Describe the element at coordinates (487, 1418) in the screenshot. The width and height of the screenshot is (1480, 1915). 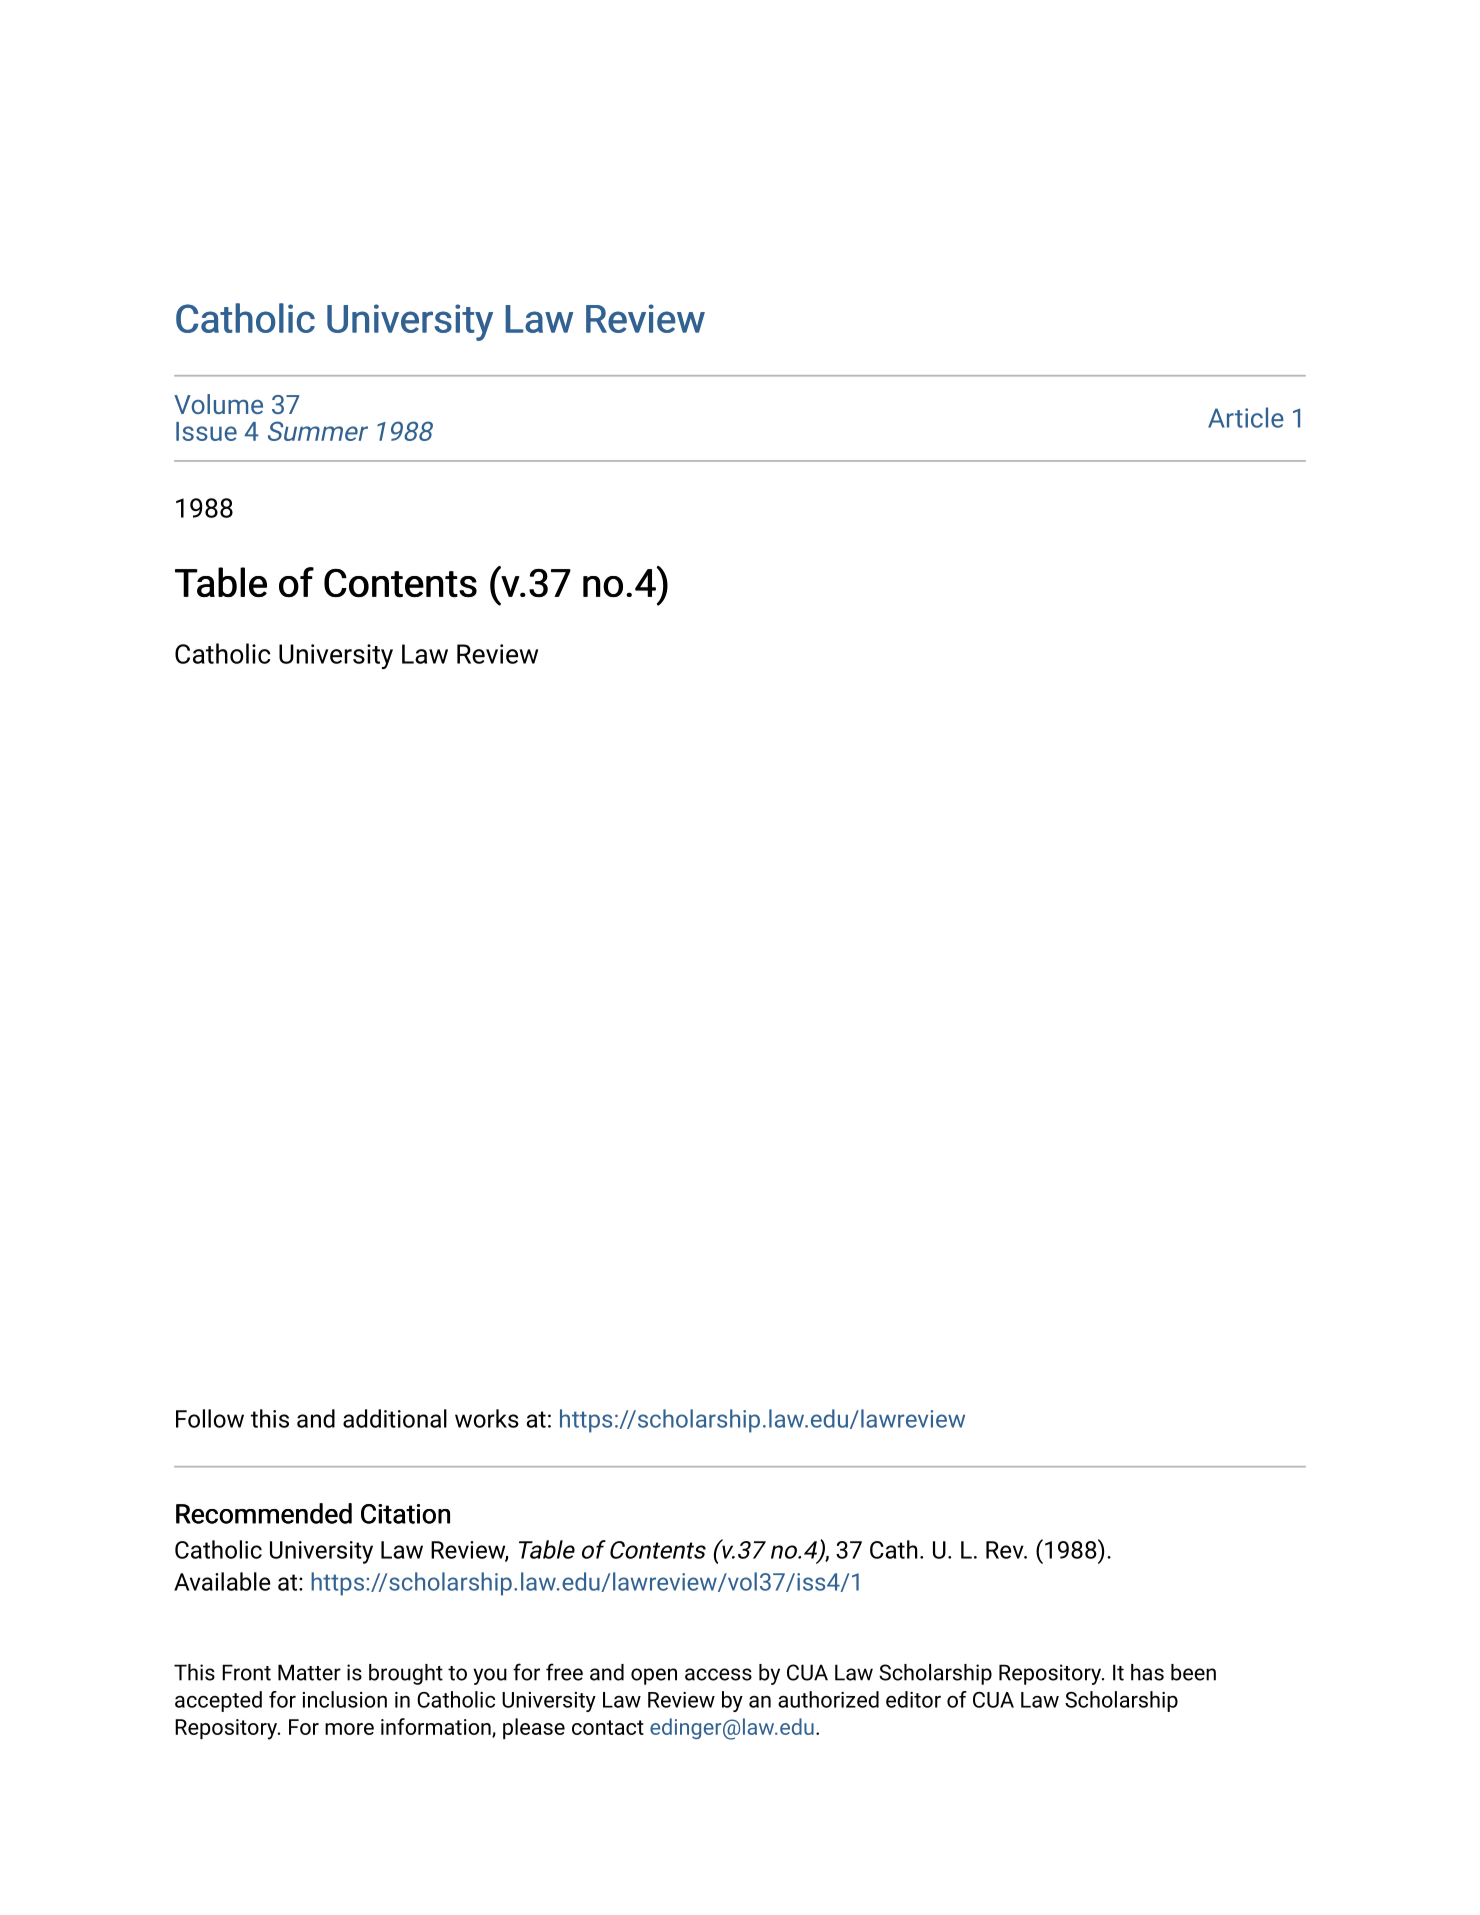
I see `works` at that location.
